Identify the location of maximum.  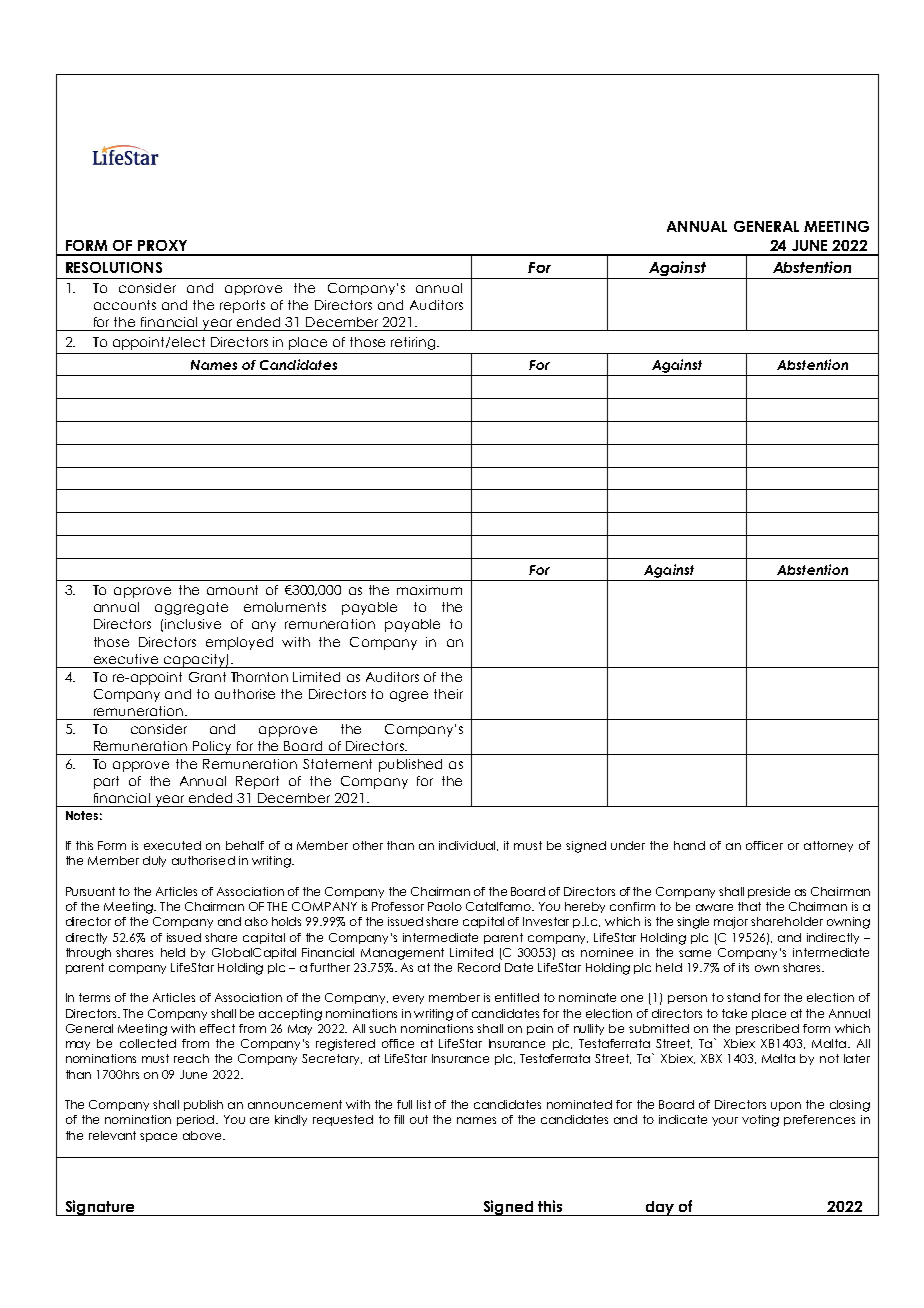
(429, 590).
